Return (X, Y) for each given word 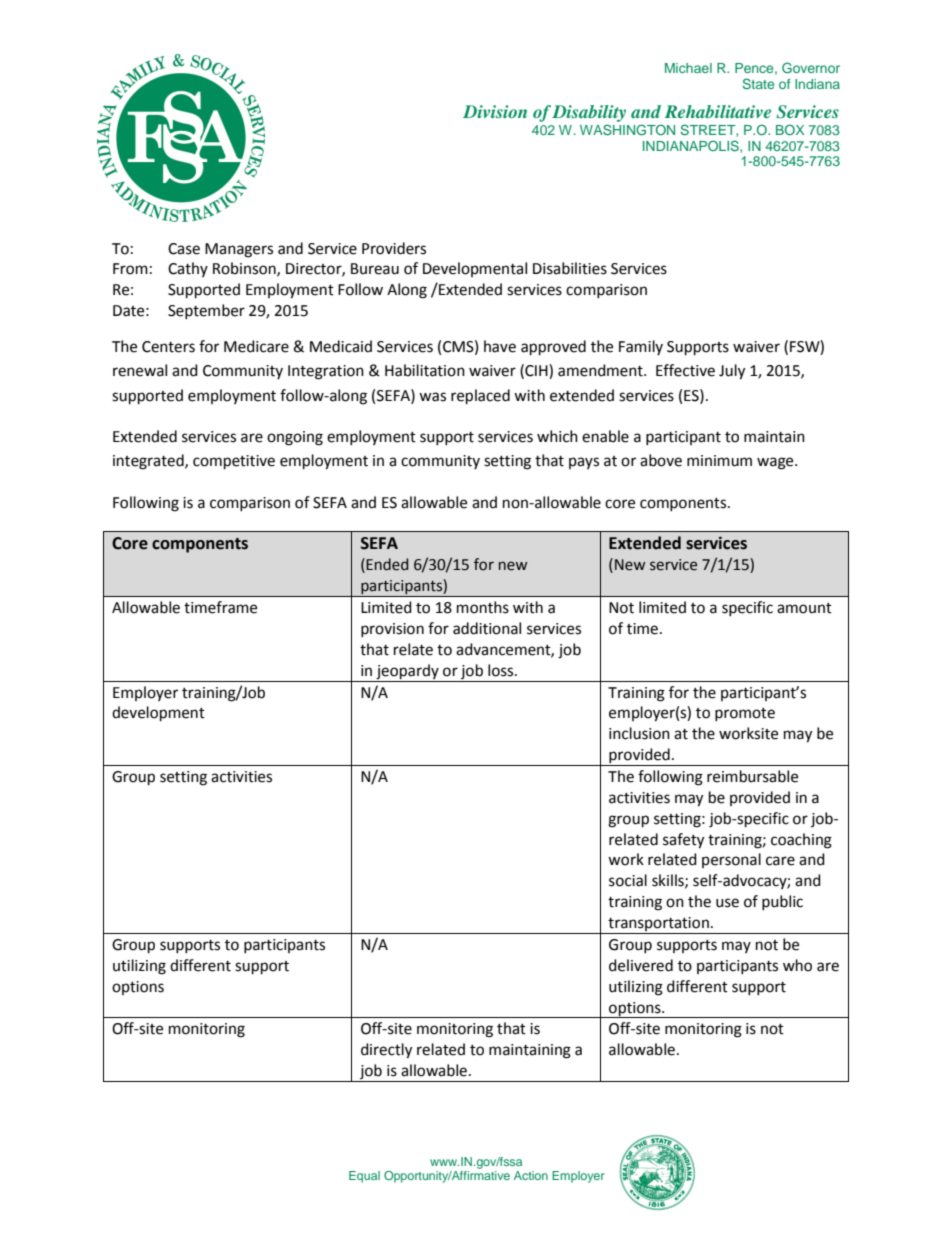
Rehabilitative (718, 111)
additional (487, 628)
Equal (364, 1177)
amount (804, 608)
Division (495, 111)
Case (184, 249)
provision (392, 630)
